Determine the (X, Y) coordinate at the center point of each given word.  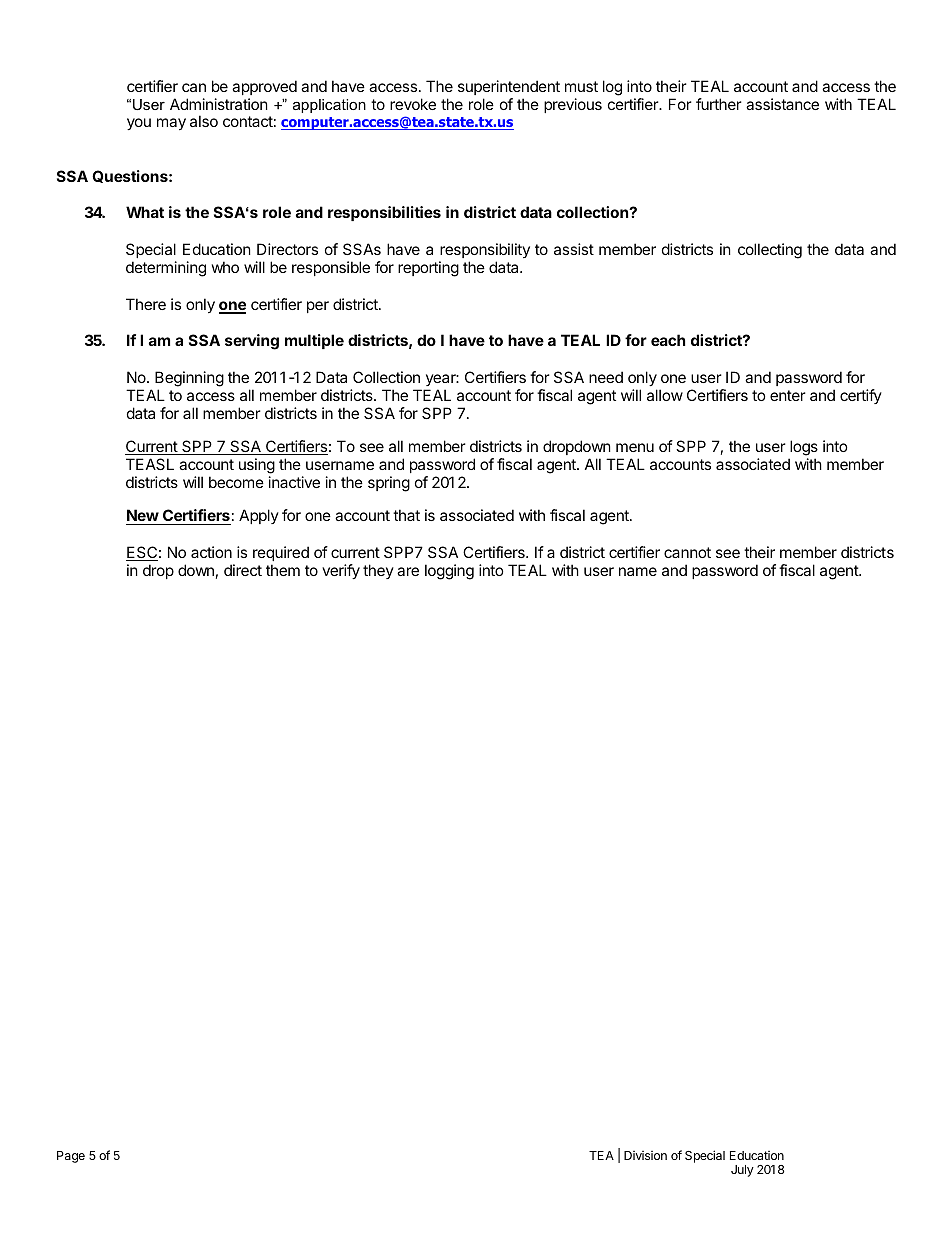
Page (71, 1157)
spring (389, 484)
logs (804, 448)
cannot (687, 552)
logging (449, 572)
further (719, 104)
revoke (413, 104)
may (171, 124)
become (236, 482)
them (283, 570)
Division (645, 1155)
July (742, 1171)
